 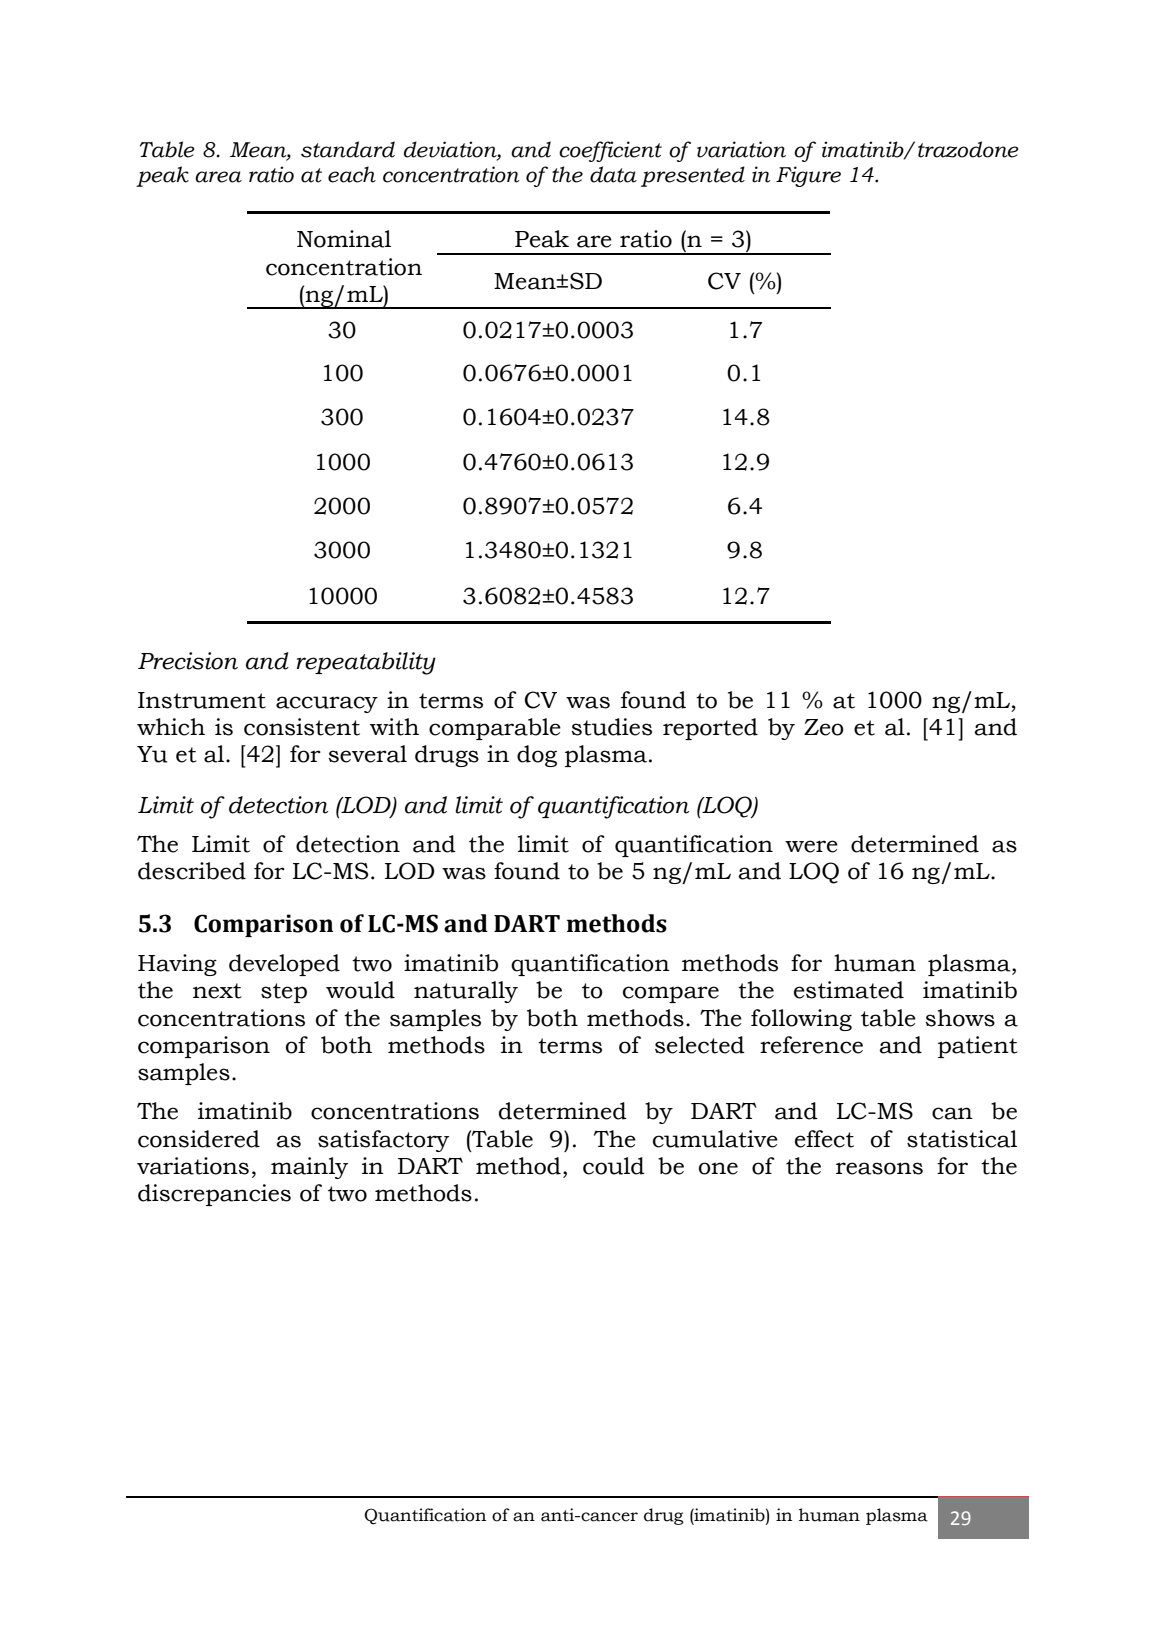 I want to click on area, so click(x=218, y=177).
